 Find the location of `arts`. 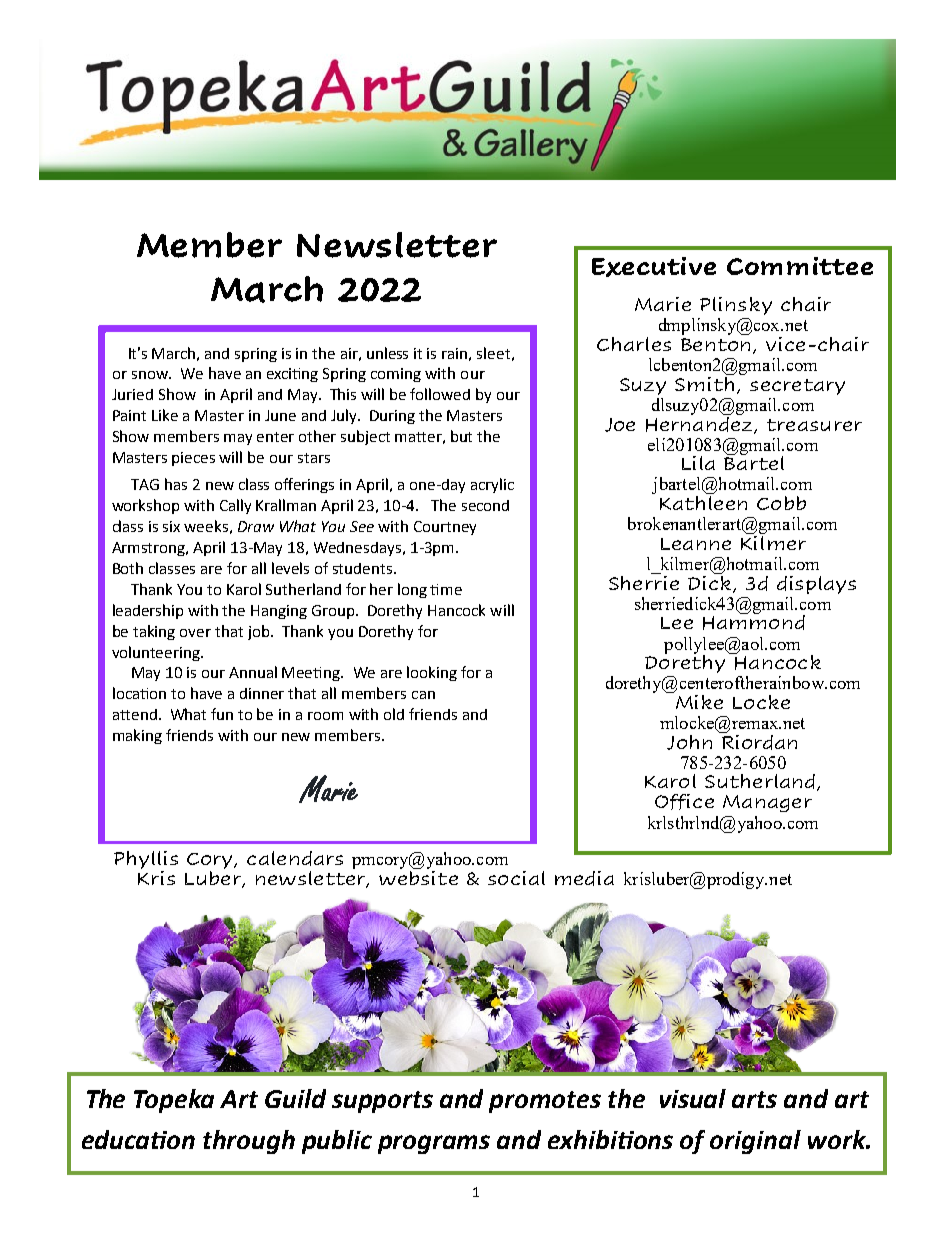

arts is located at coordinates (754, 1099).
